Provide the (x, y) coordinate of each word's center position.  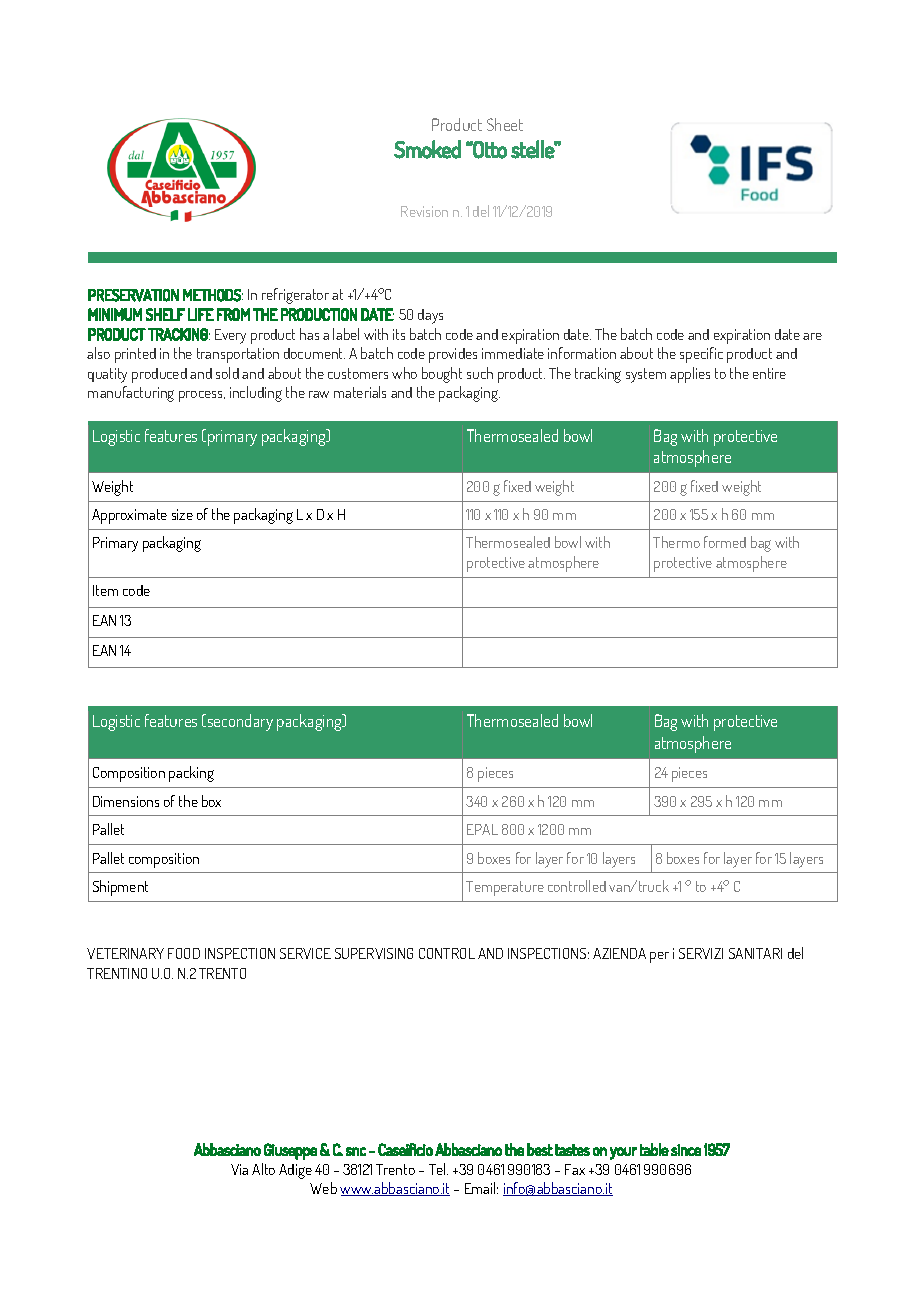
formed (725, 542)
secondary (239, 722)
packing (191, 774)
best (540, 1149)
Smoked (427, 149)
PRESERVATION (133, 295)
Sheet (505, 124)
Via (239, 1169)
